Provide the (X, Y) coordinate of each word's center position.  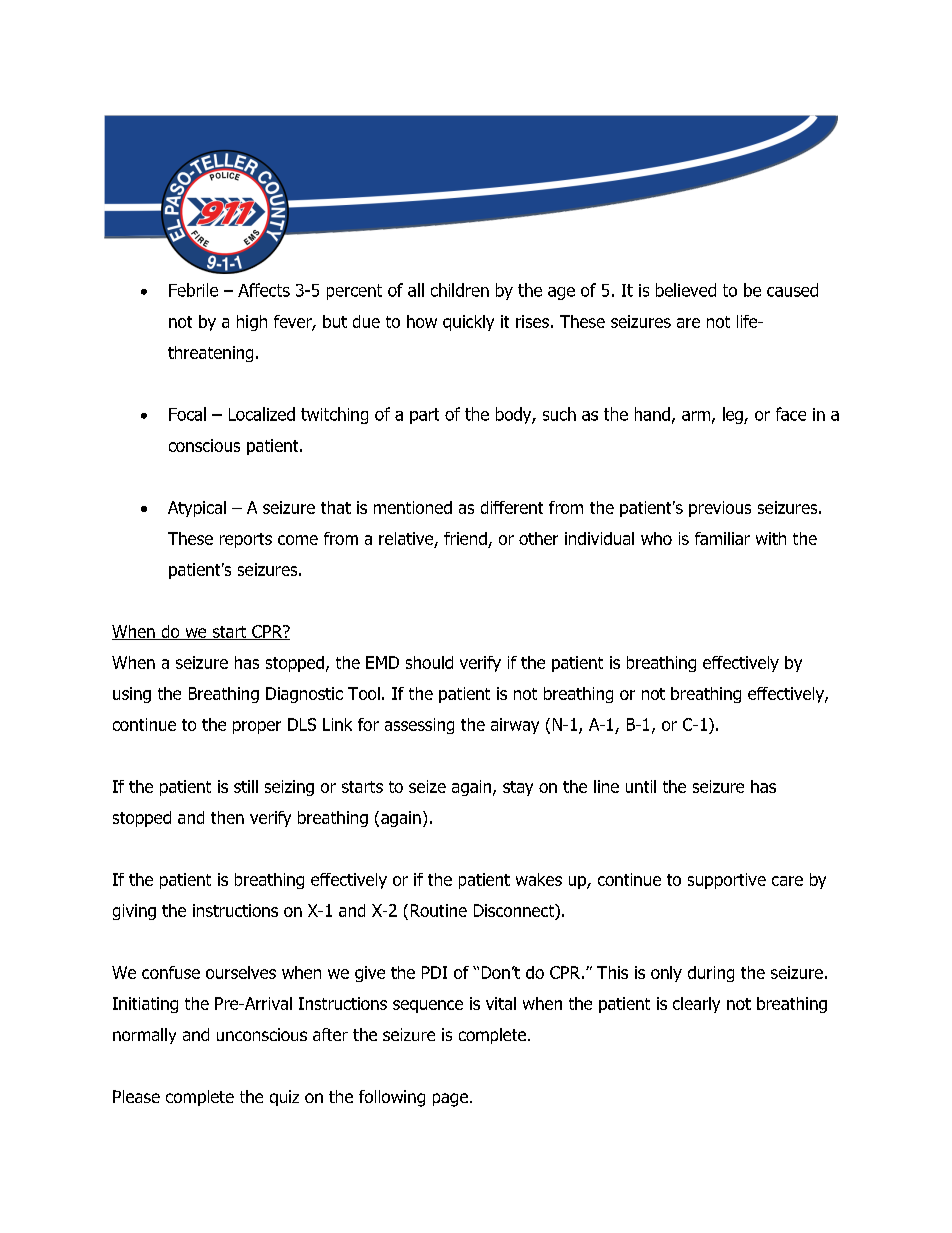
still (246, 786)
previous (720, 509)
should (429, 662)
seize (427, 786)
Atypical (197, 509)
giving (134, 912)
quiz (284, 1098)
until (641, 786)
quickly (468, 323)
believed (686, 290)
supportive (727, 881)
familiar (722, 538)
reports (246, 540)
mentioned (413, 507)
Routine (439, 910)
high (252, 323)
